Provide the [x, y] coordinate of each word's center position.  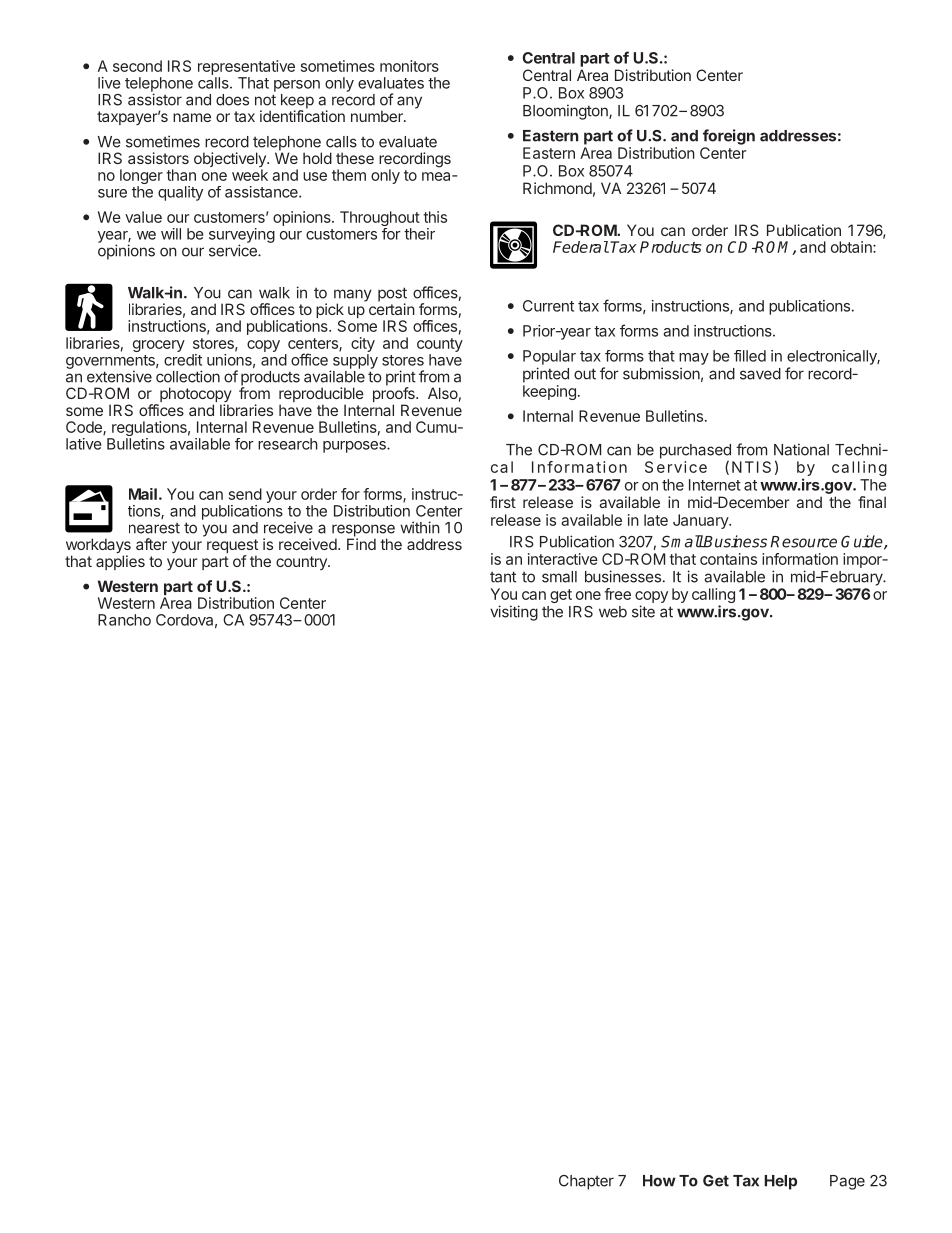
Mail [143, 494]
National [801, 449]
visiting [514, 613]
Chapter [586, 1182]
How [659, 1181]
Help [781, 1182]
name [192, 117]
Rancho [124, 620]
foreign [729, 137]
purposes [355, 447]
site [643, 611]
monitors [409, 66]
